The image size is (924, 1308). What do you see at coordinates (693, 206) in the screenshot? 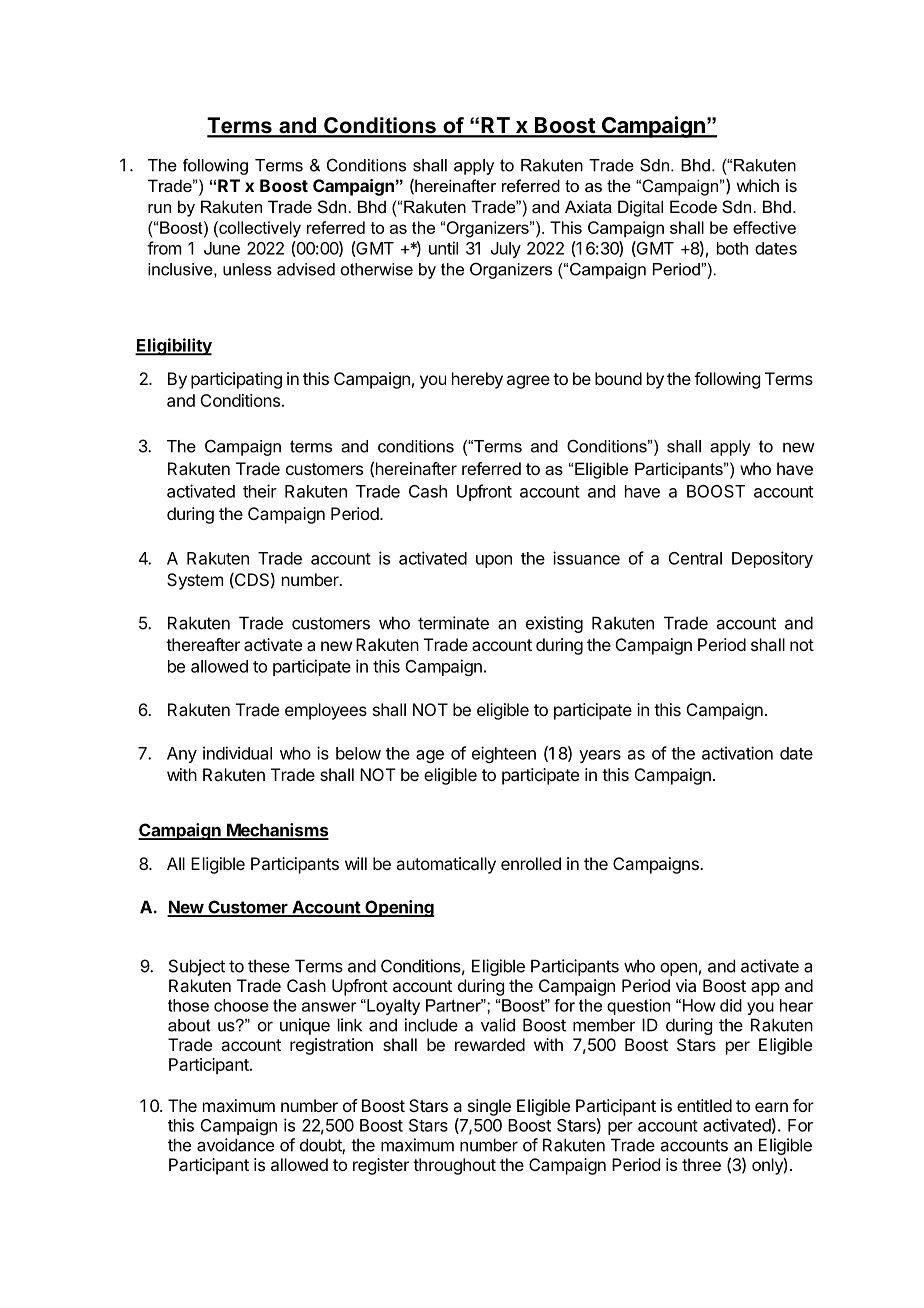
I see `Ecode` at bounding box center [693, 206].
